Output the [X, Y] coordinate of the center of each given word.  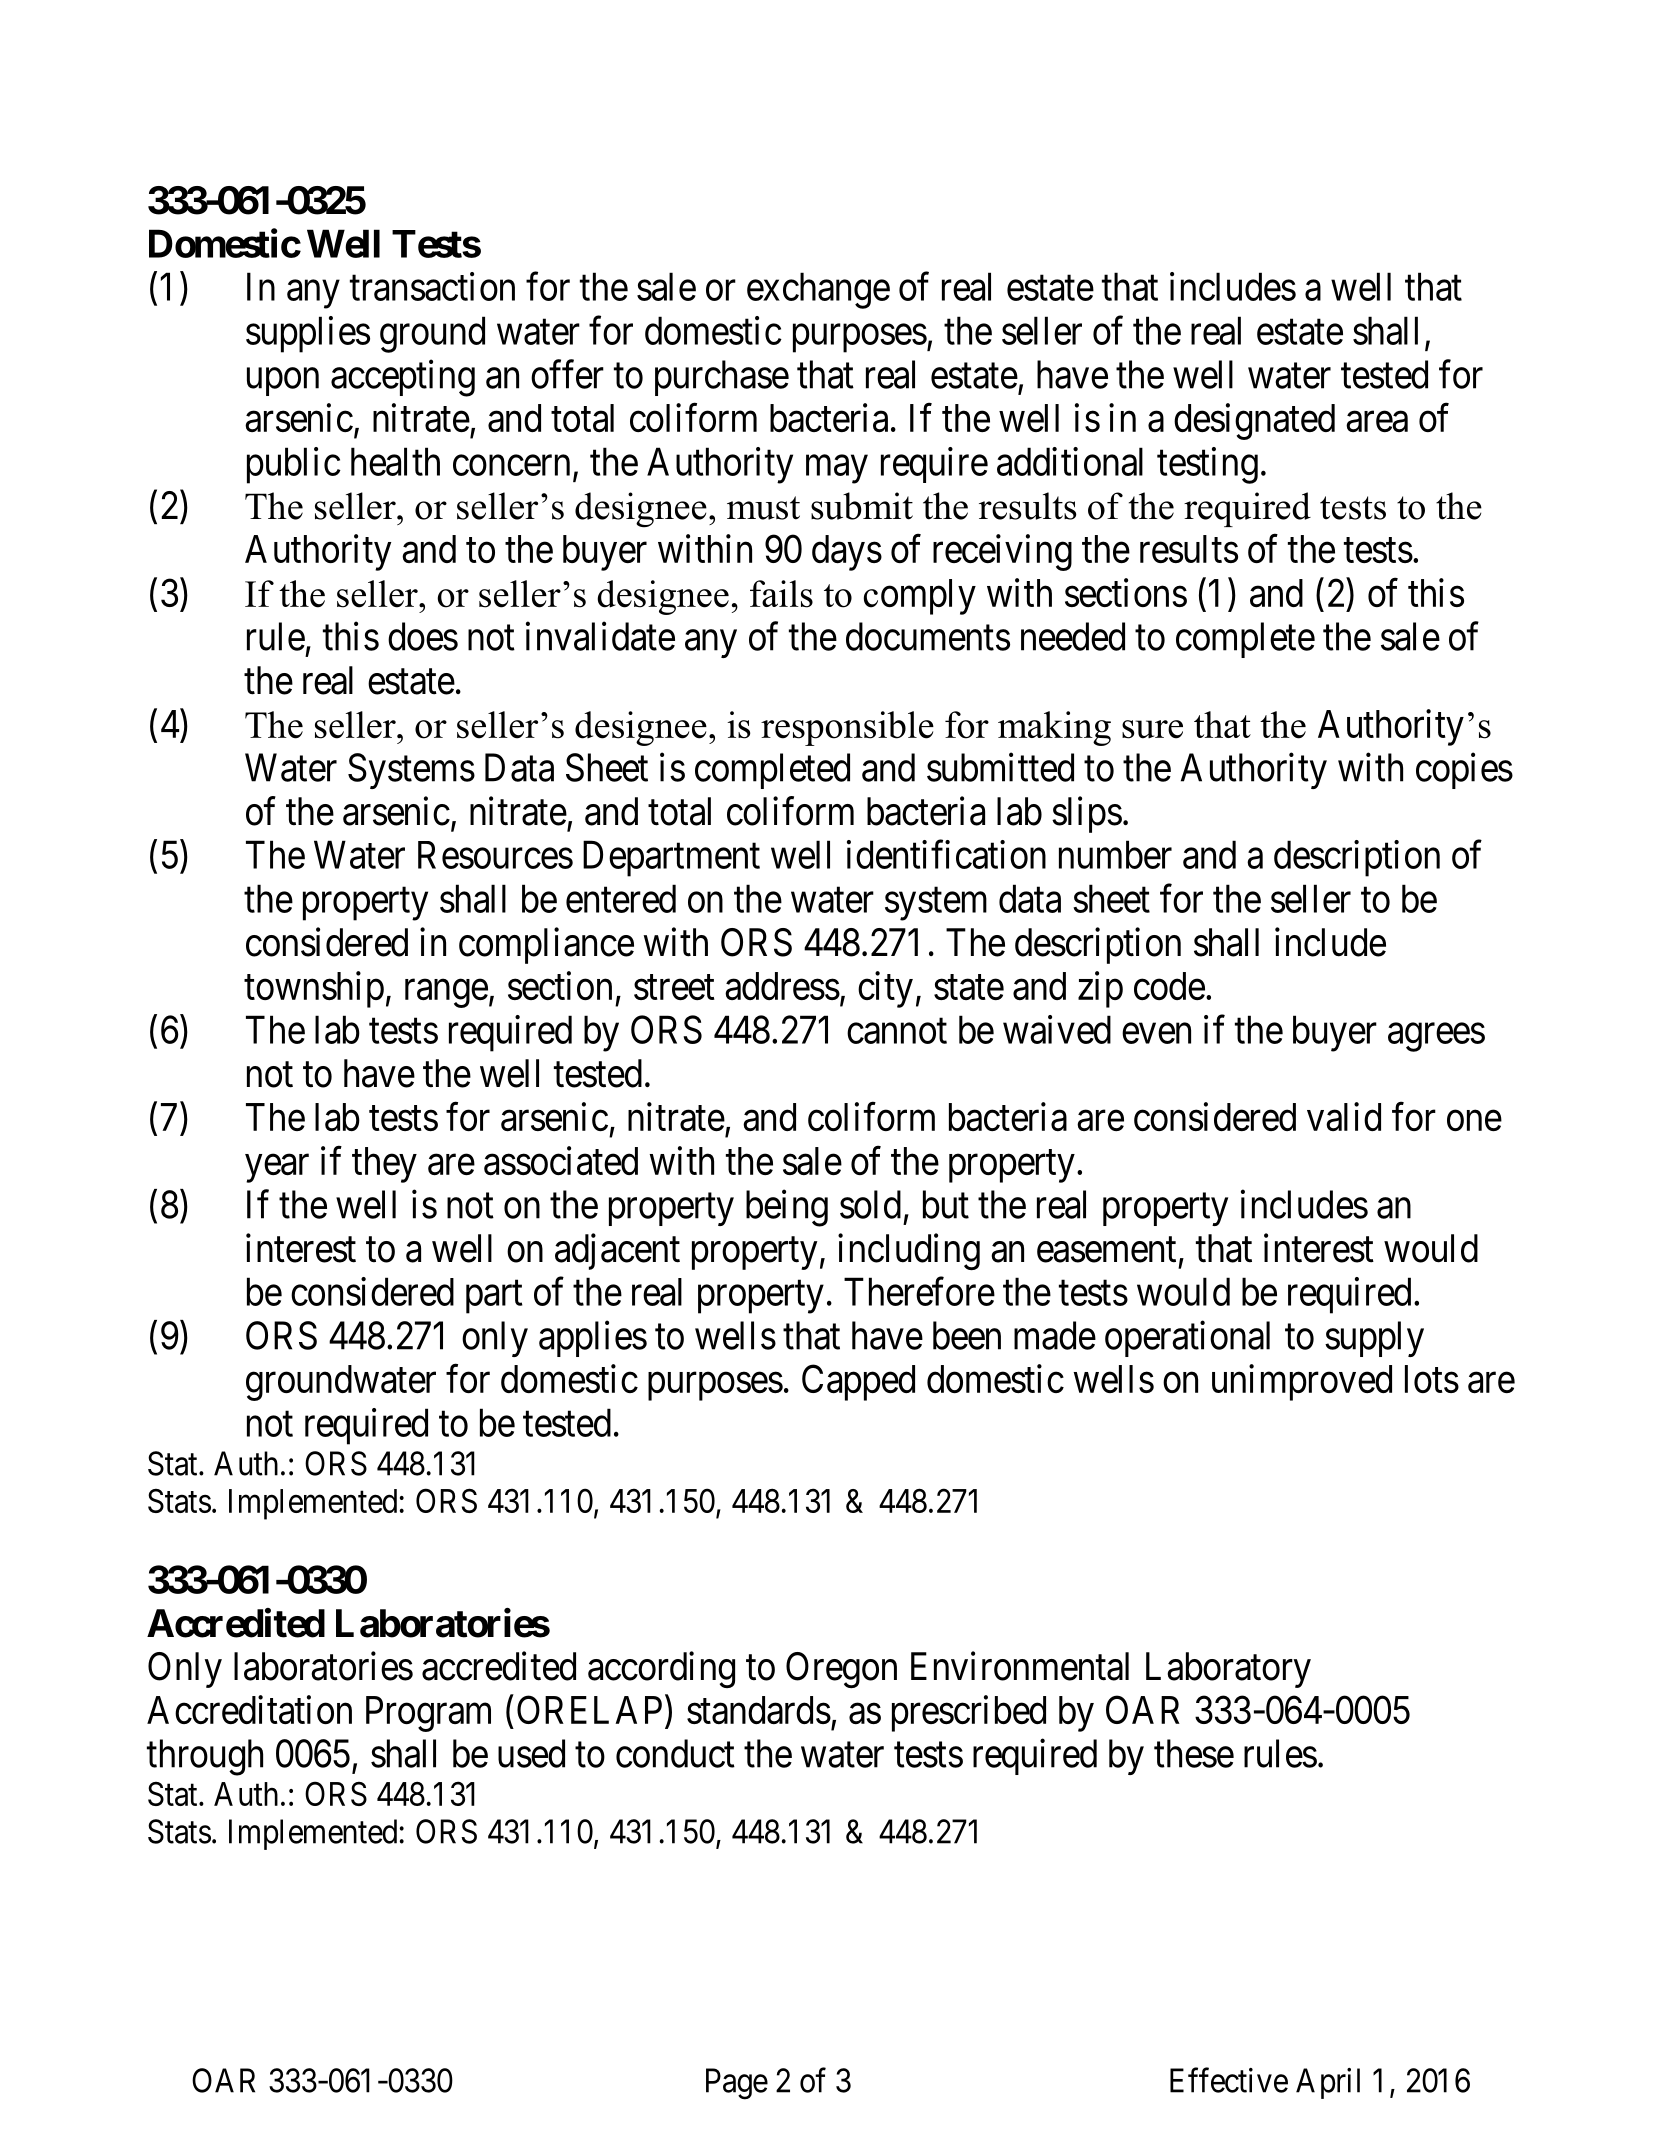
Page [737, 2084]
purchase [722, 378]
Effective [1229, 2080]
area [1377, 422]
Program [428, 1714]
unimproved [1302, 1382]
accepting [403, 378]
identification [946, 854]
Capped [858, 1382]
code [1169, 986]
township [314, 989]
